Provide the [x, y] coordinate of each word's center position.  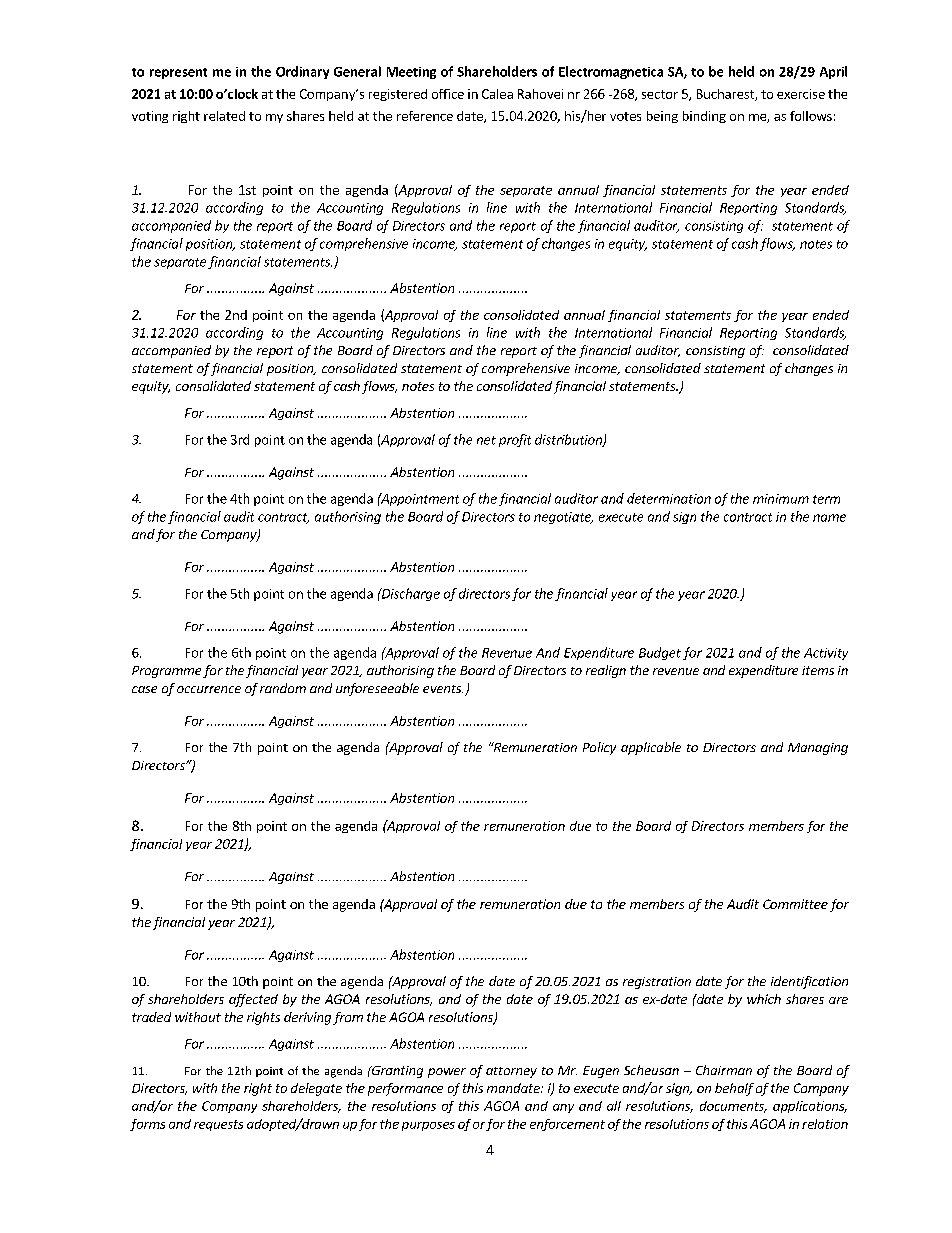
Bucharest [726, 95]
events [443, 689]
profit [515, 440]
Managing [818, 749]
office [448, 94]
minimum [781, 499]
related [224, 116]
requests [218, 1125]
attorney [511, 1072]
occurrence [209, 689]
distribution [569, 440]
